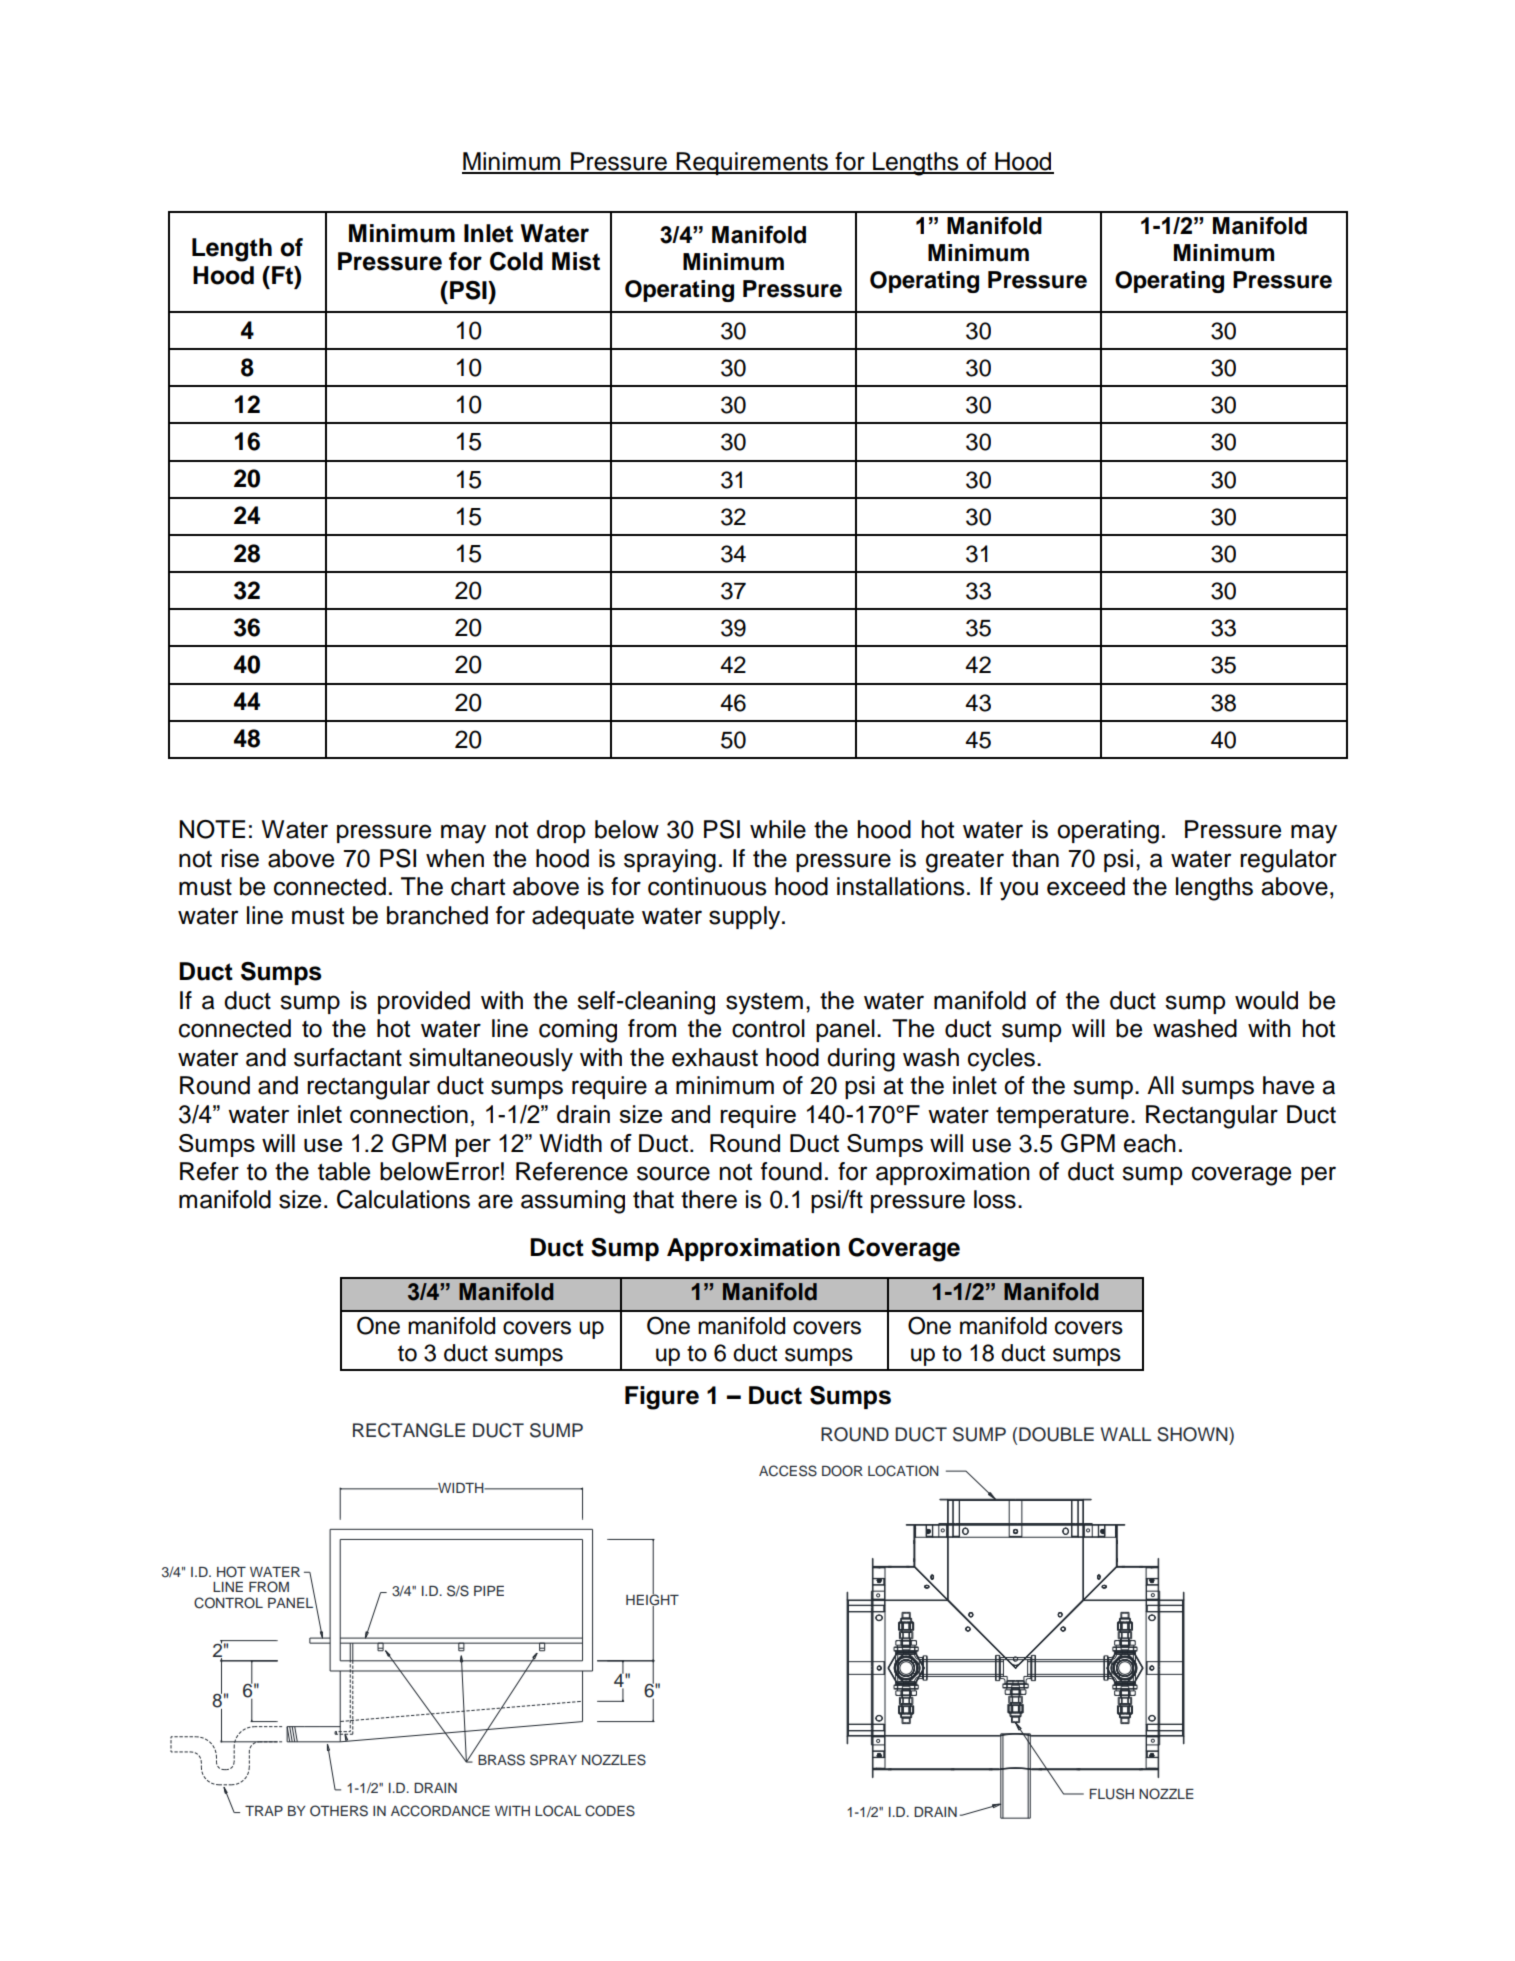  What do you see at coordinates (662, 1398) in the image?
I see `Figure` at bounding box center [662, 1398].
